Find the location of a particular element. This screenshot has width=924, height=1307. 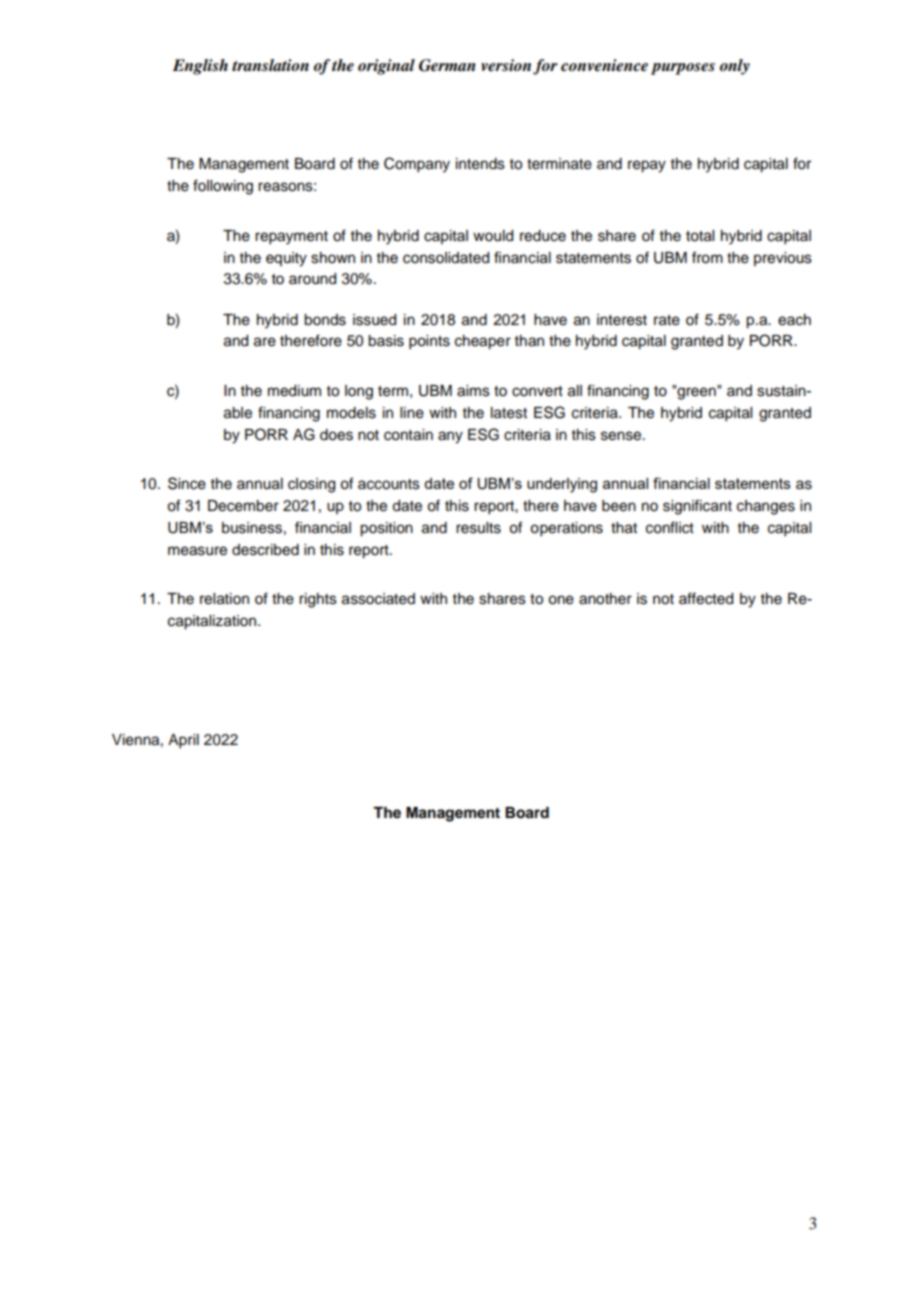

results is located at coordinates (478, 528).
